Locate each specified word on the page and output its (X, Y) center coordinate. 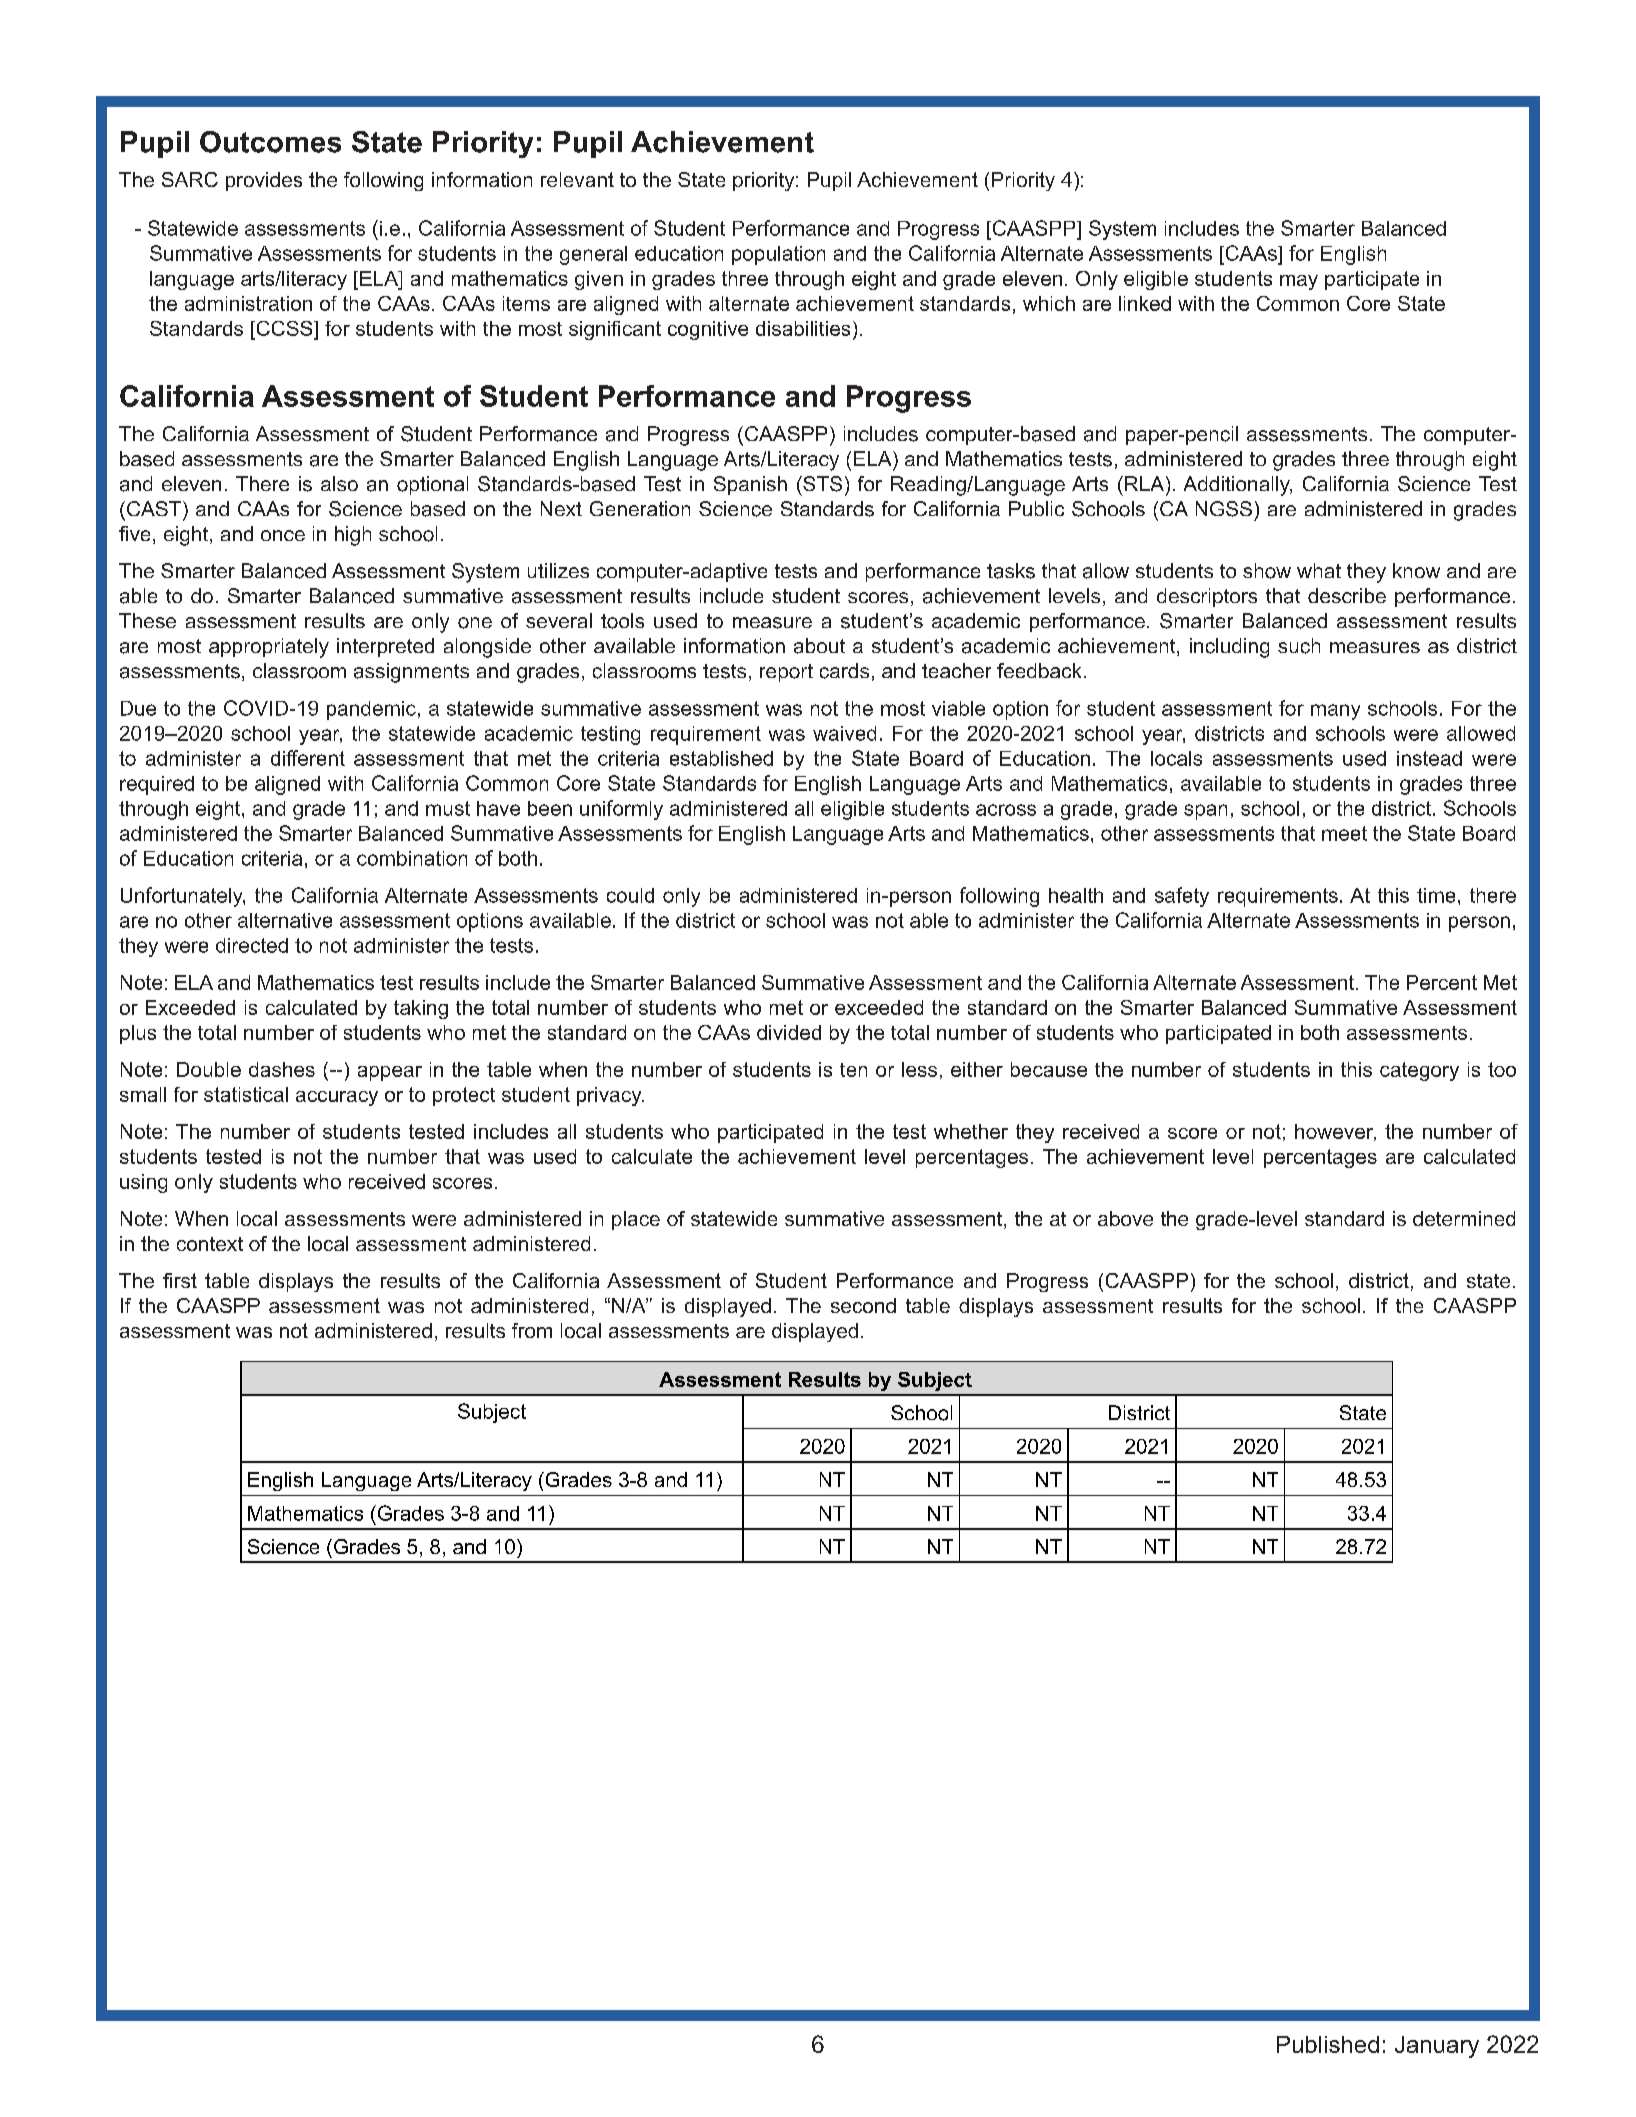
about (819, 646)
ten (853, 1070)
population (778, 255)
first (180, 1280)
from (532, 1330)
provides (264, 181)
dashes (282, 1069)
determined (1464, 1218)
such (1299, 646)
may (1299, 282)
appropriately (269, 648)
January (1437, 2047)
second (863, 1305)
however (1335, 1132)
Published (1328, 2044)
